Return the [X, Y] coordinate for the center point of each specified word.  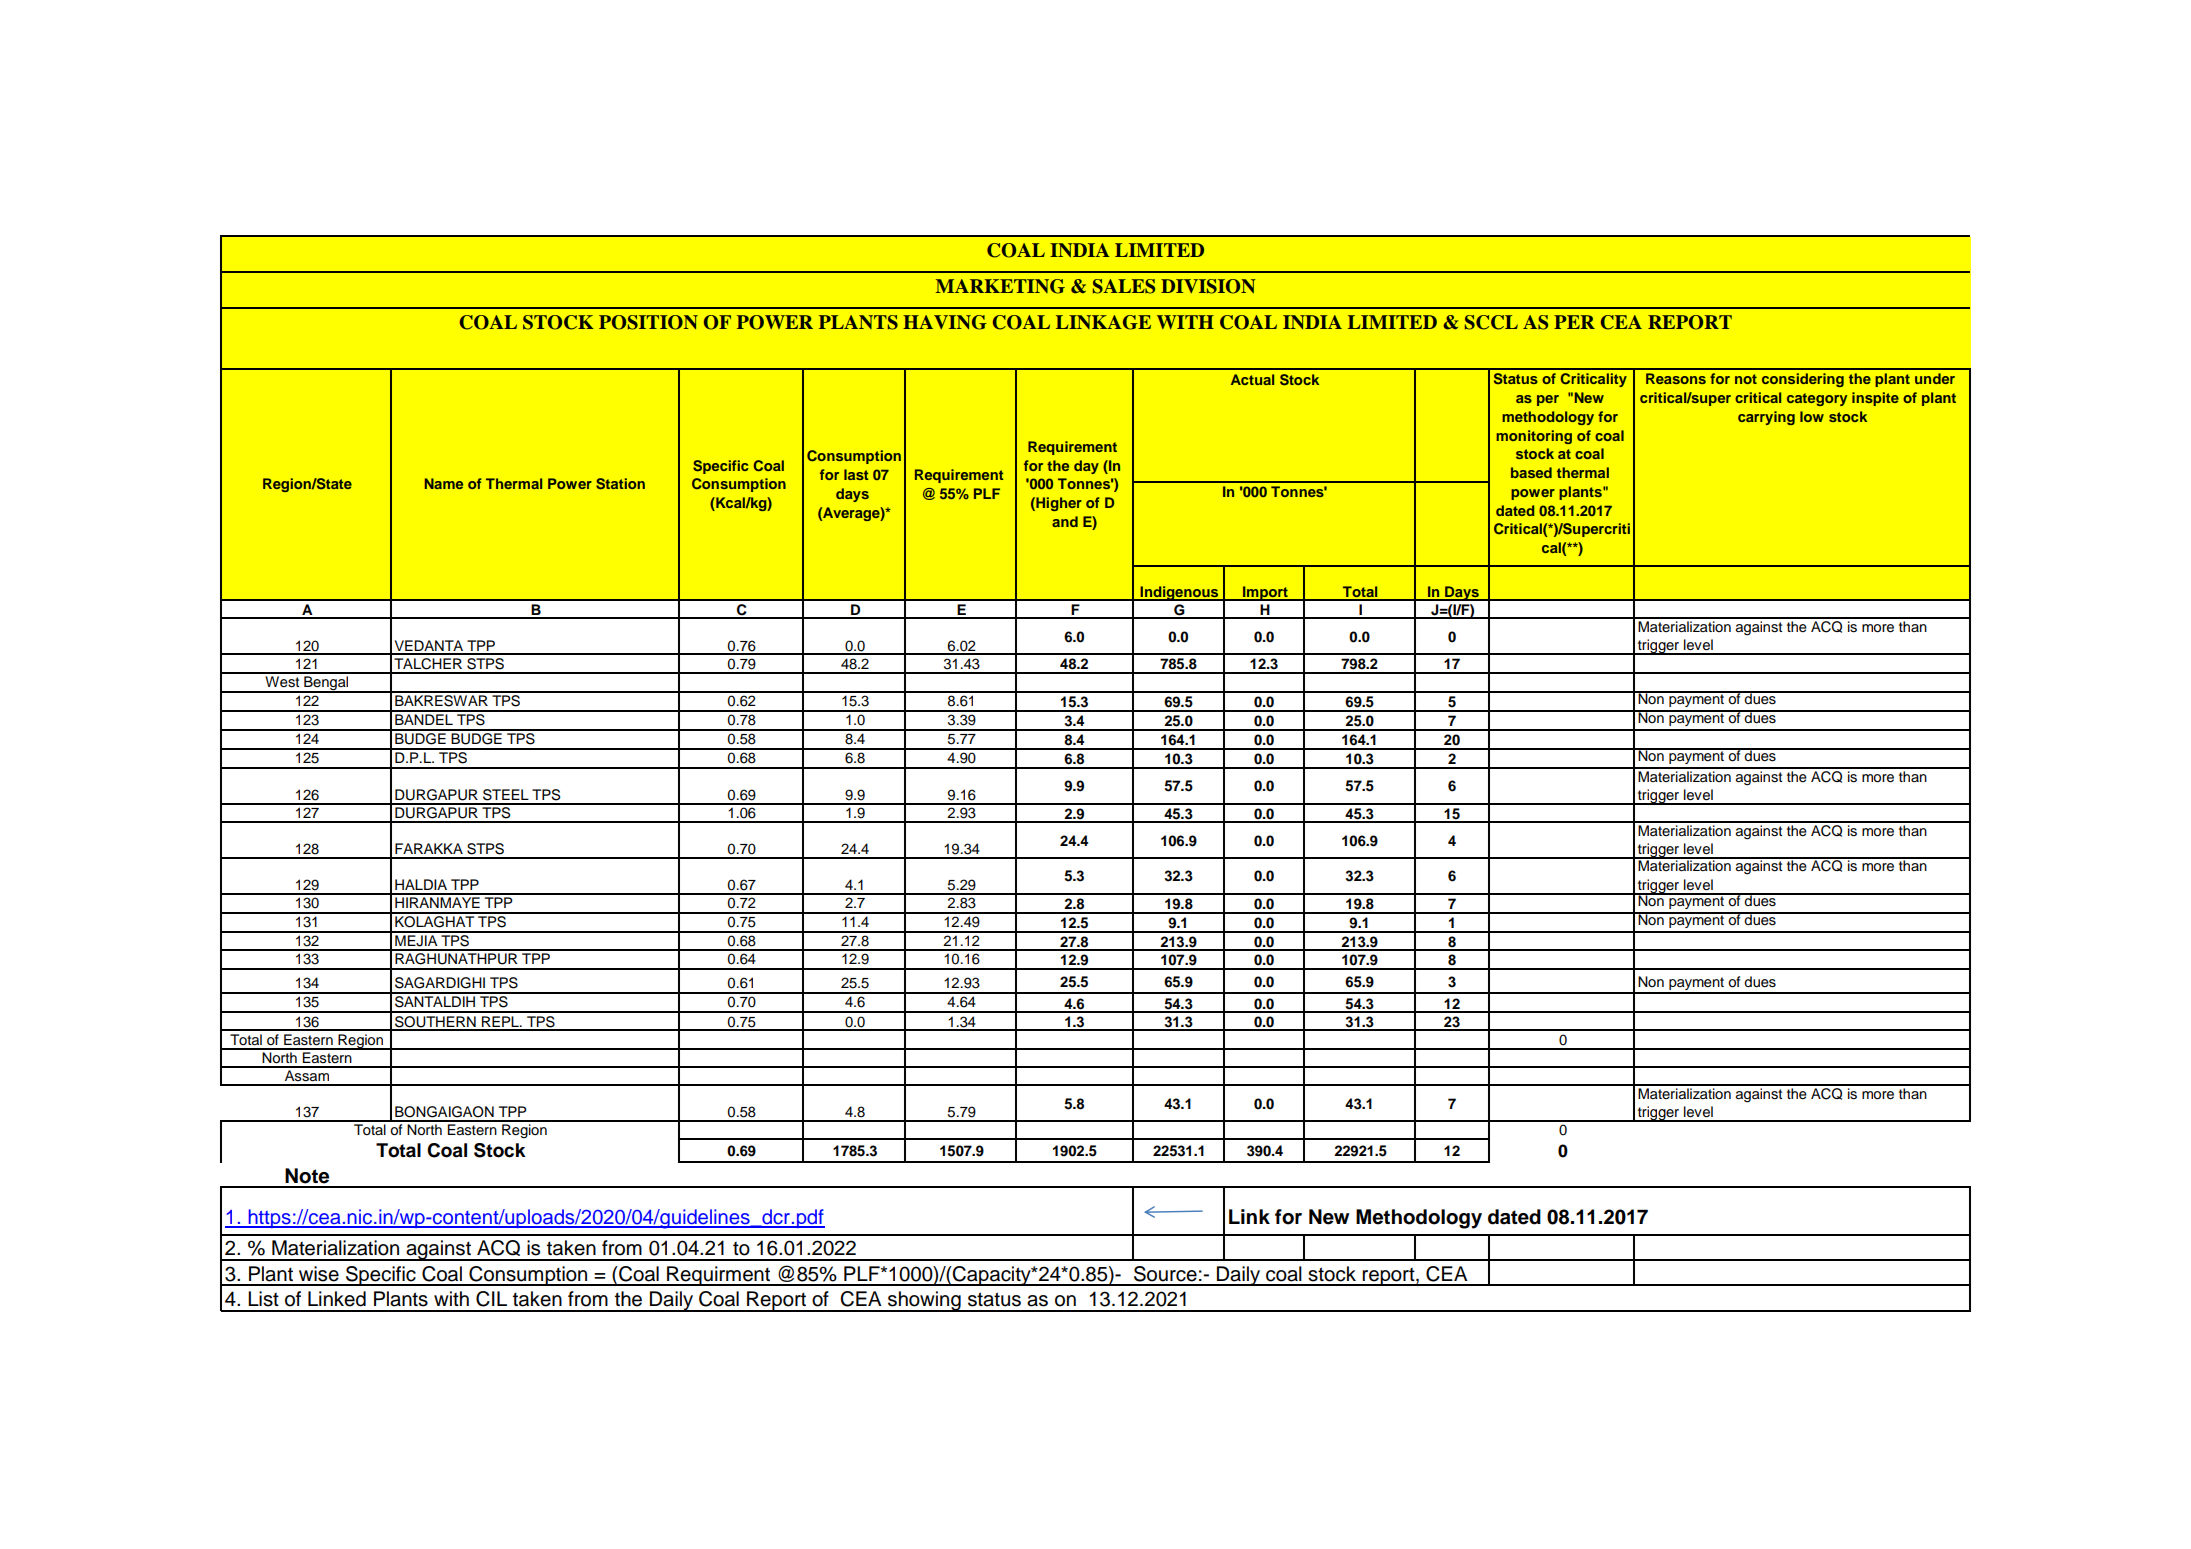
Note [307, 1176]
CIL [491, 1299]
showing [924, 1301]
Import [1265, 593]
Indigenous [1179, 593]
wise [319, 1274]
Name [444, 483]
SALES [1124, 286]
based [1531, 472]
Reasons [1676, 378]
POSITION [648, 322]
